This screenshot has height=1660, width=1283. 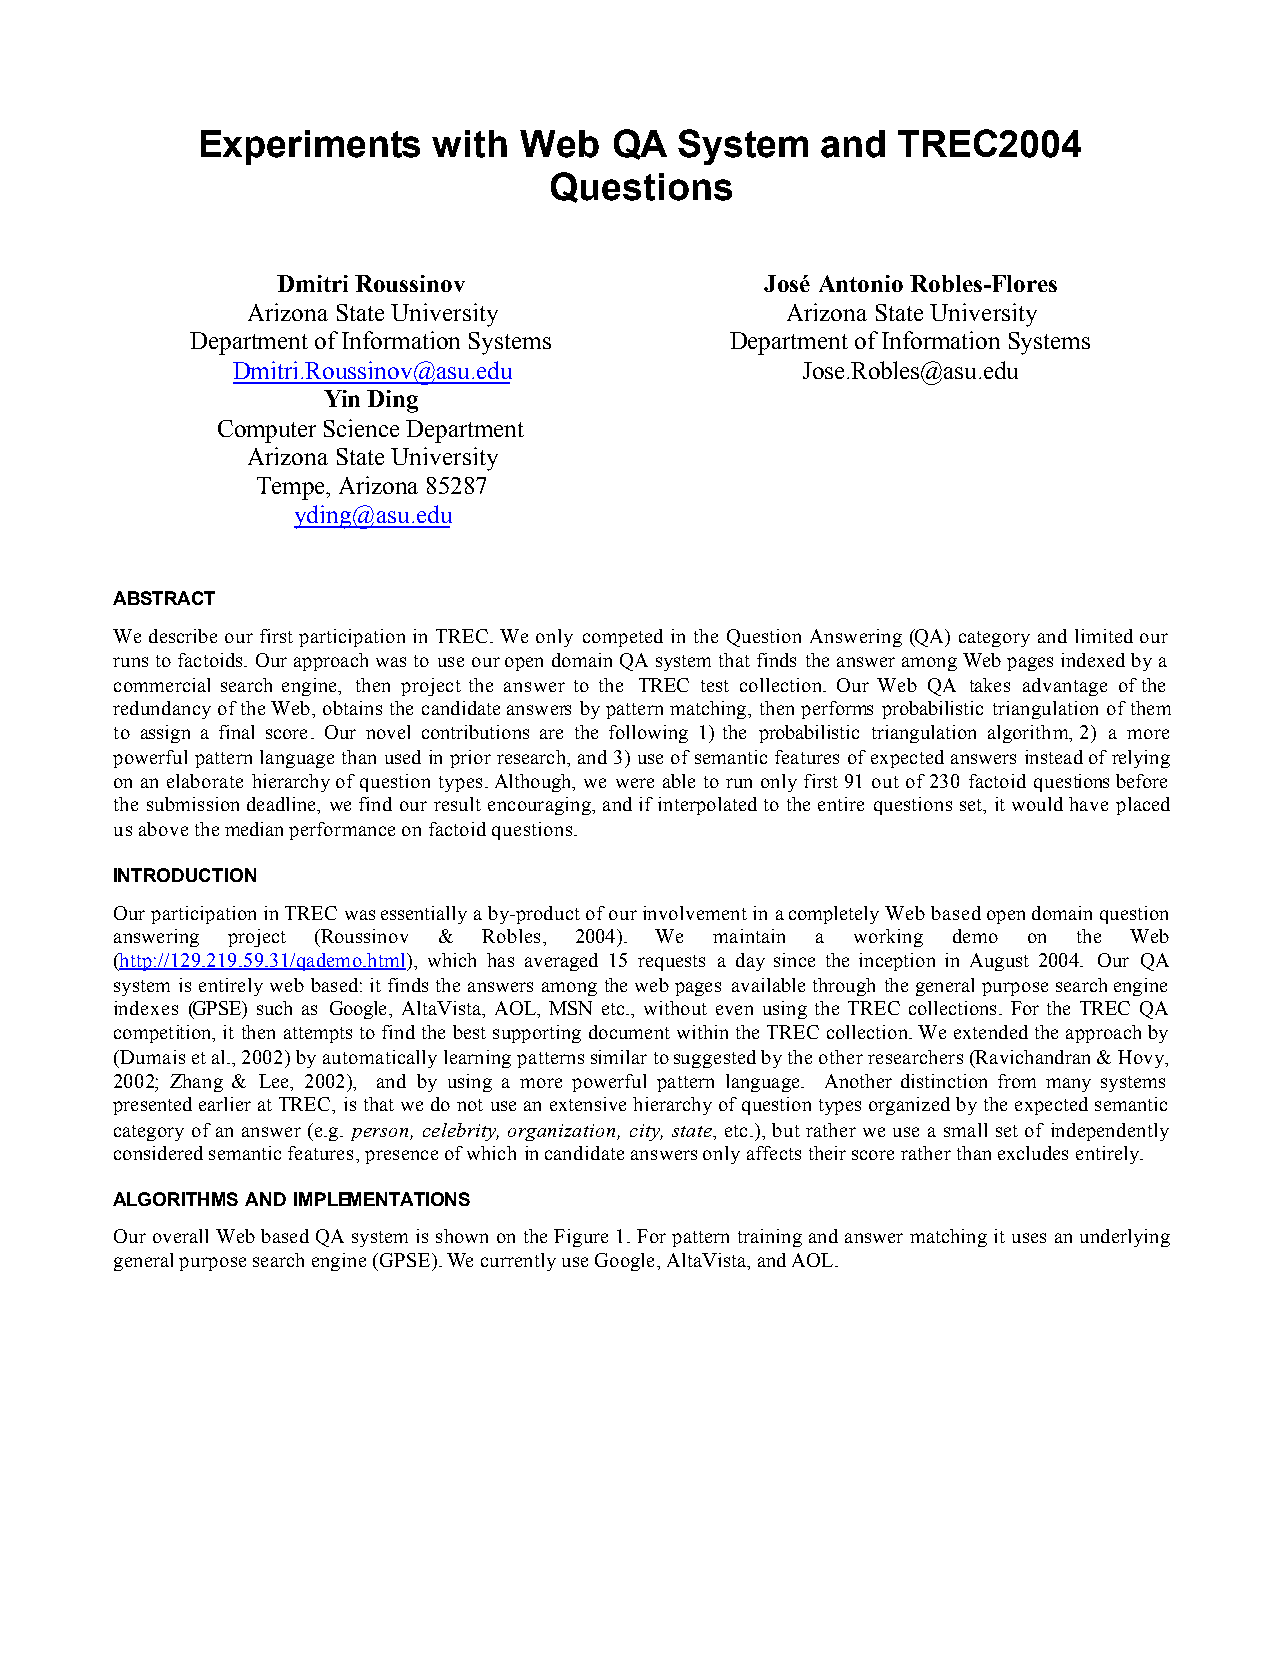 I want to click on Antonio, so click(x=861, y=283).
